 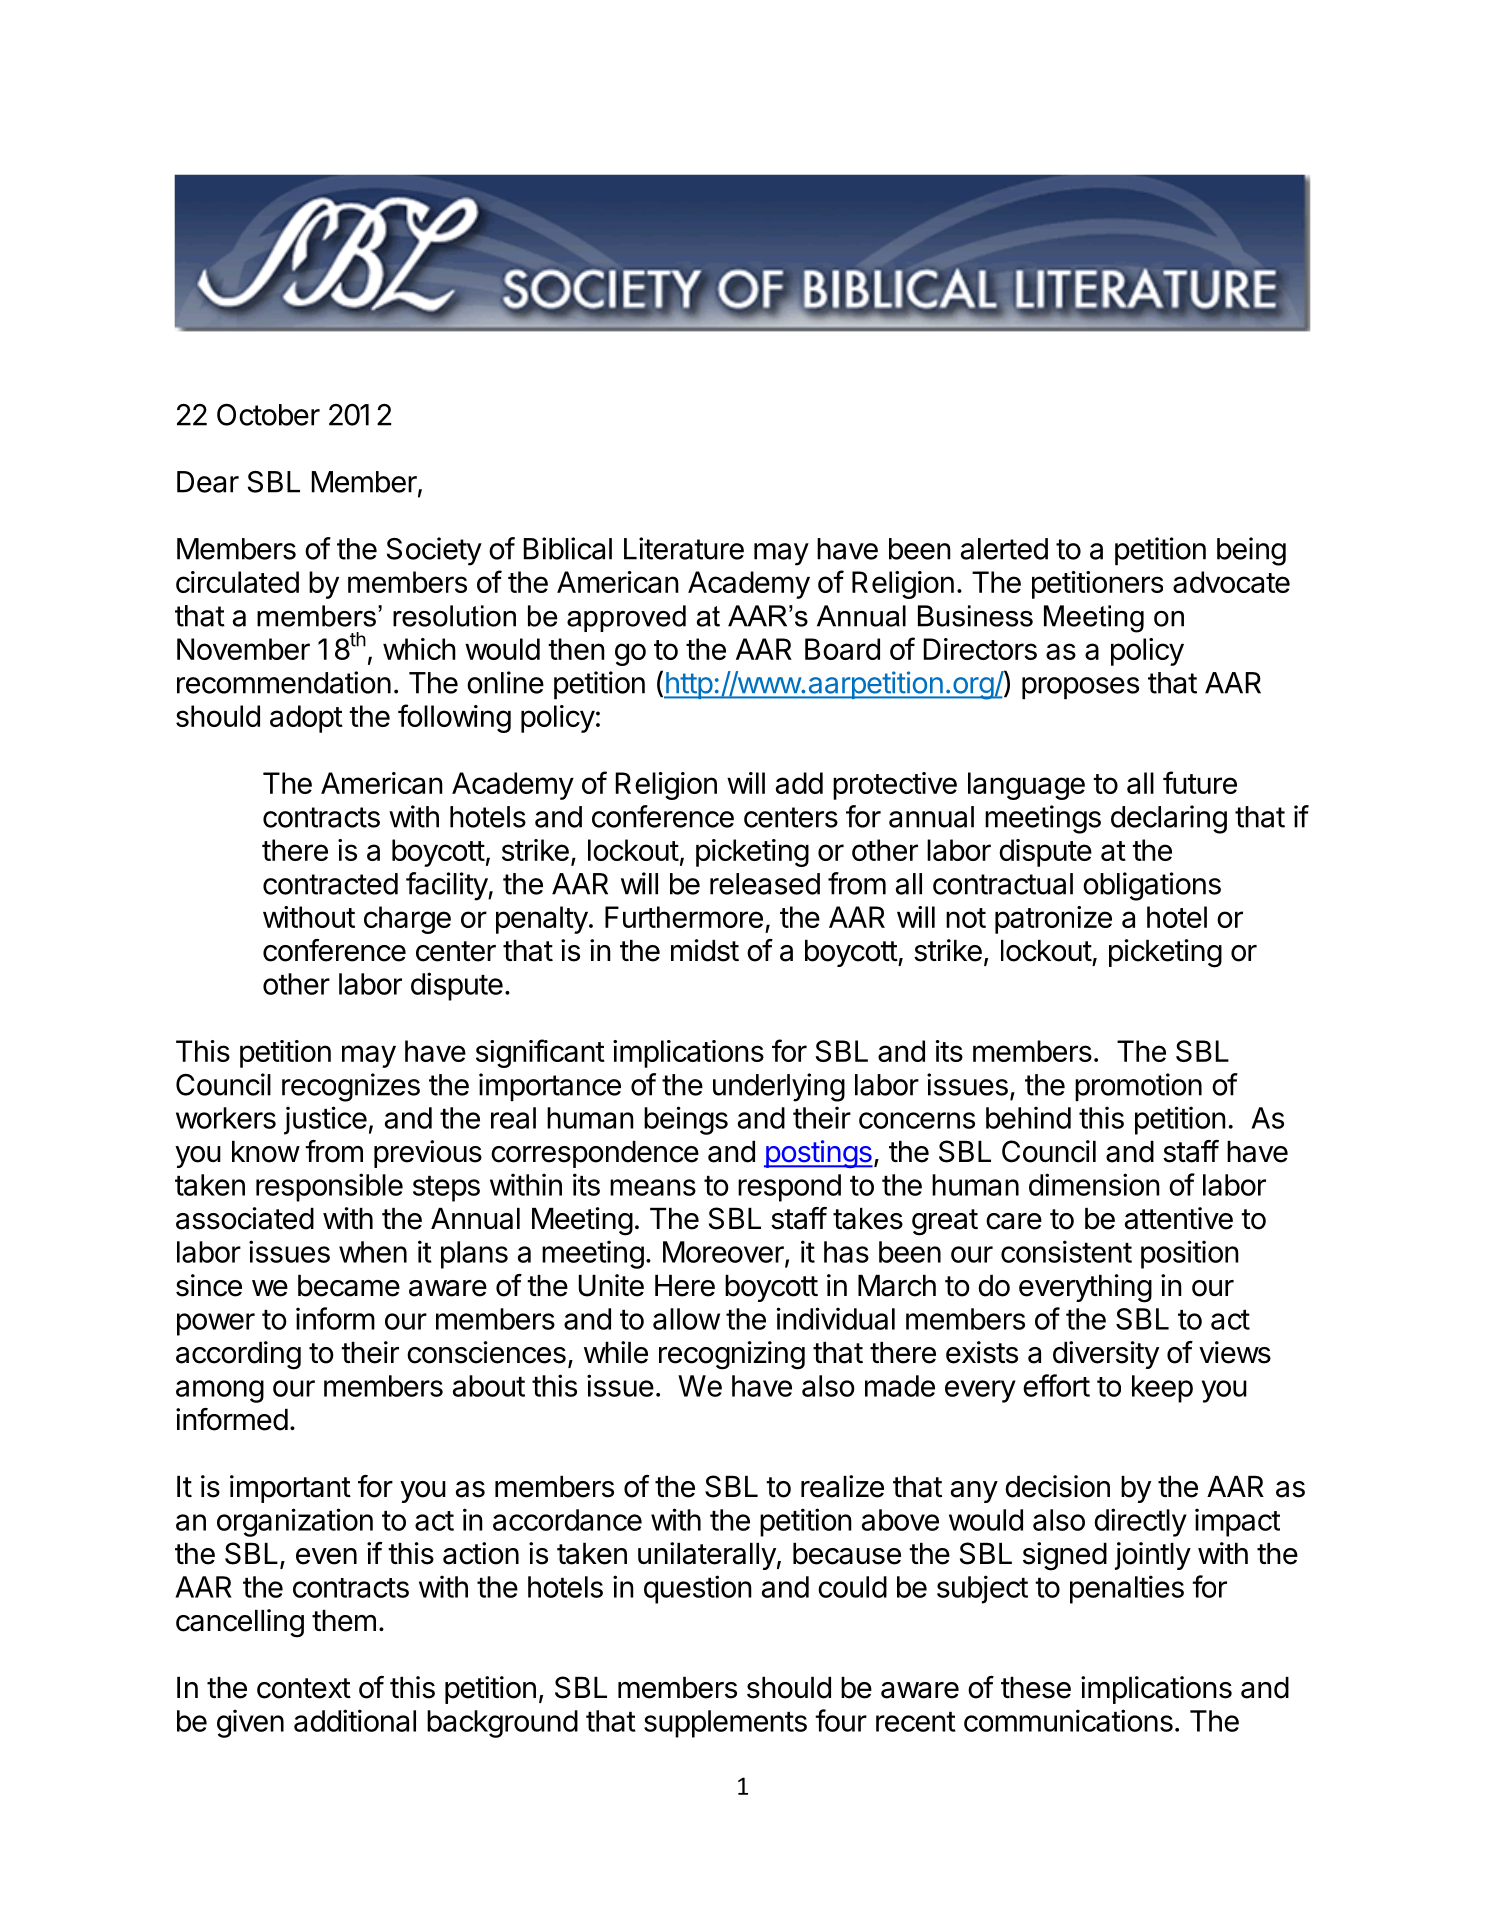 I want to click on promotion, so click(x=1138, y=1087).
